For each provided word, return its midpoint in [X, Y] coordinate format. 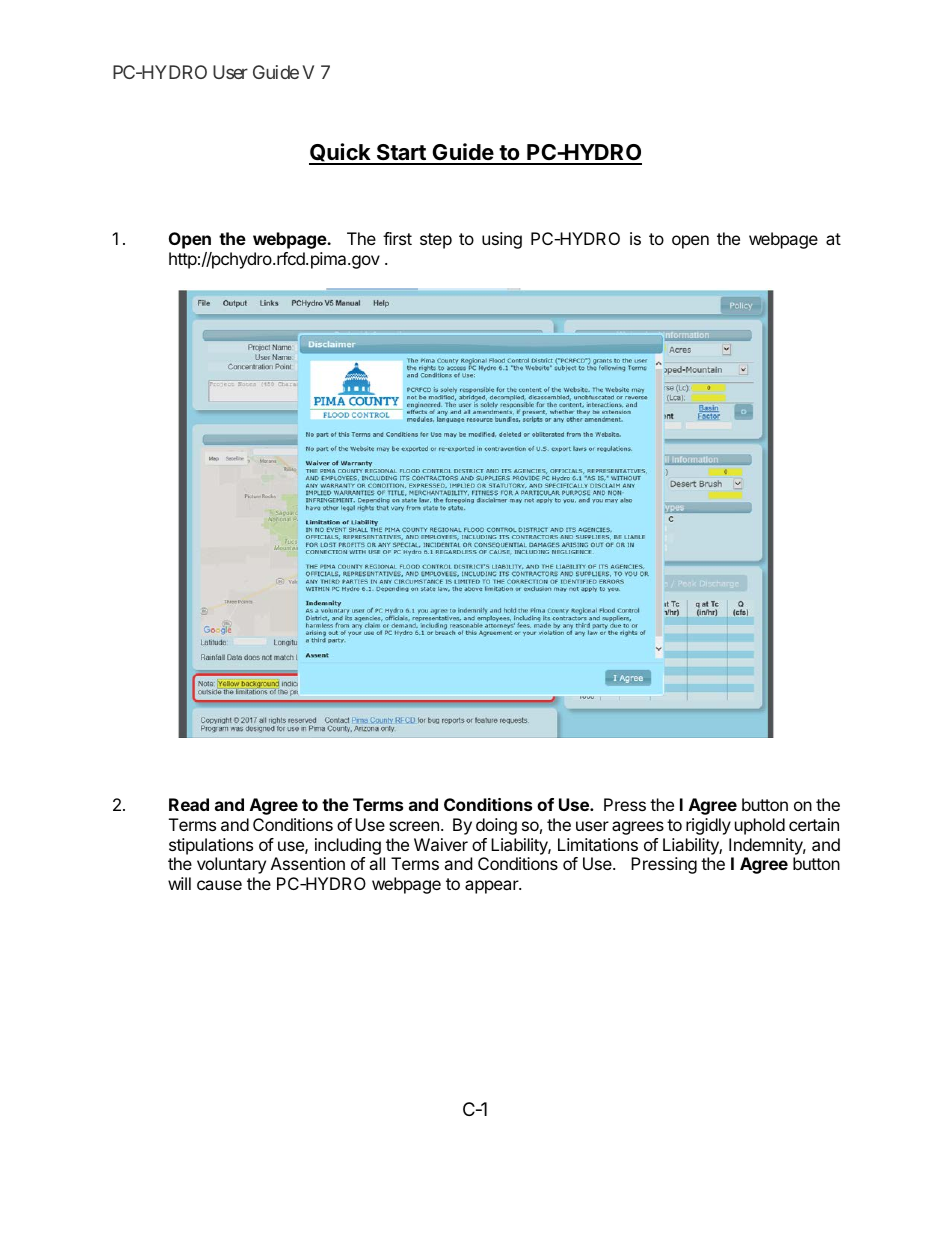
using [502, 240]
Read [189, 804]
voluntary [231, 865]
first [397, 238]
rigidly [708, 826]
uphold [760, 826]
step [436, 241]
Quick [341, 153]
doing [496, 826]
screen [414, 826]
